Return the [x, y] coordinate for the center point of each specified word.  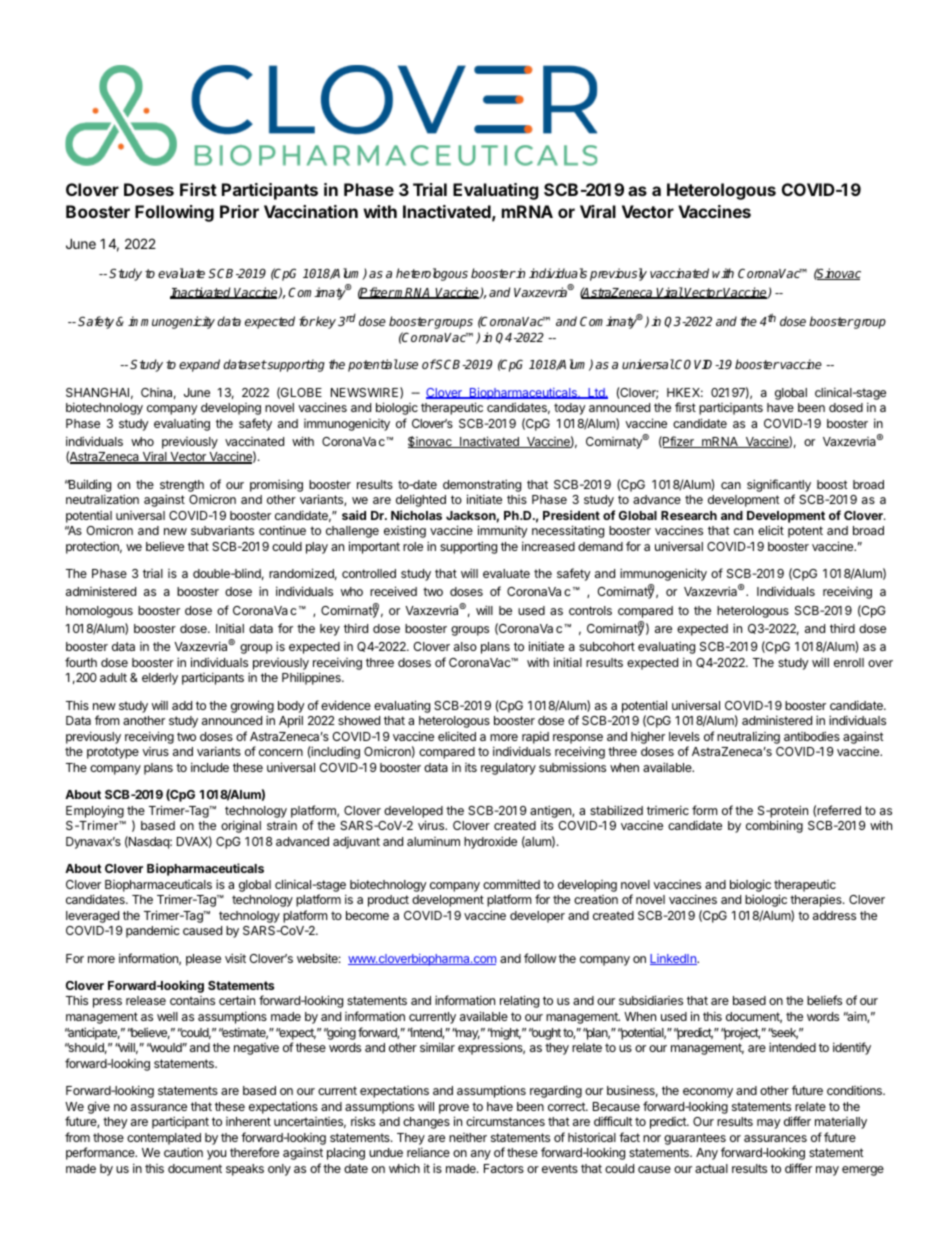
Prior [239, 211]
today [570, 409]
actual [711, 1168]
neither [468, 1137]
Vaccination [311, 211]
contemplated [164, 1139]
